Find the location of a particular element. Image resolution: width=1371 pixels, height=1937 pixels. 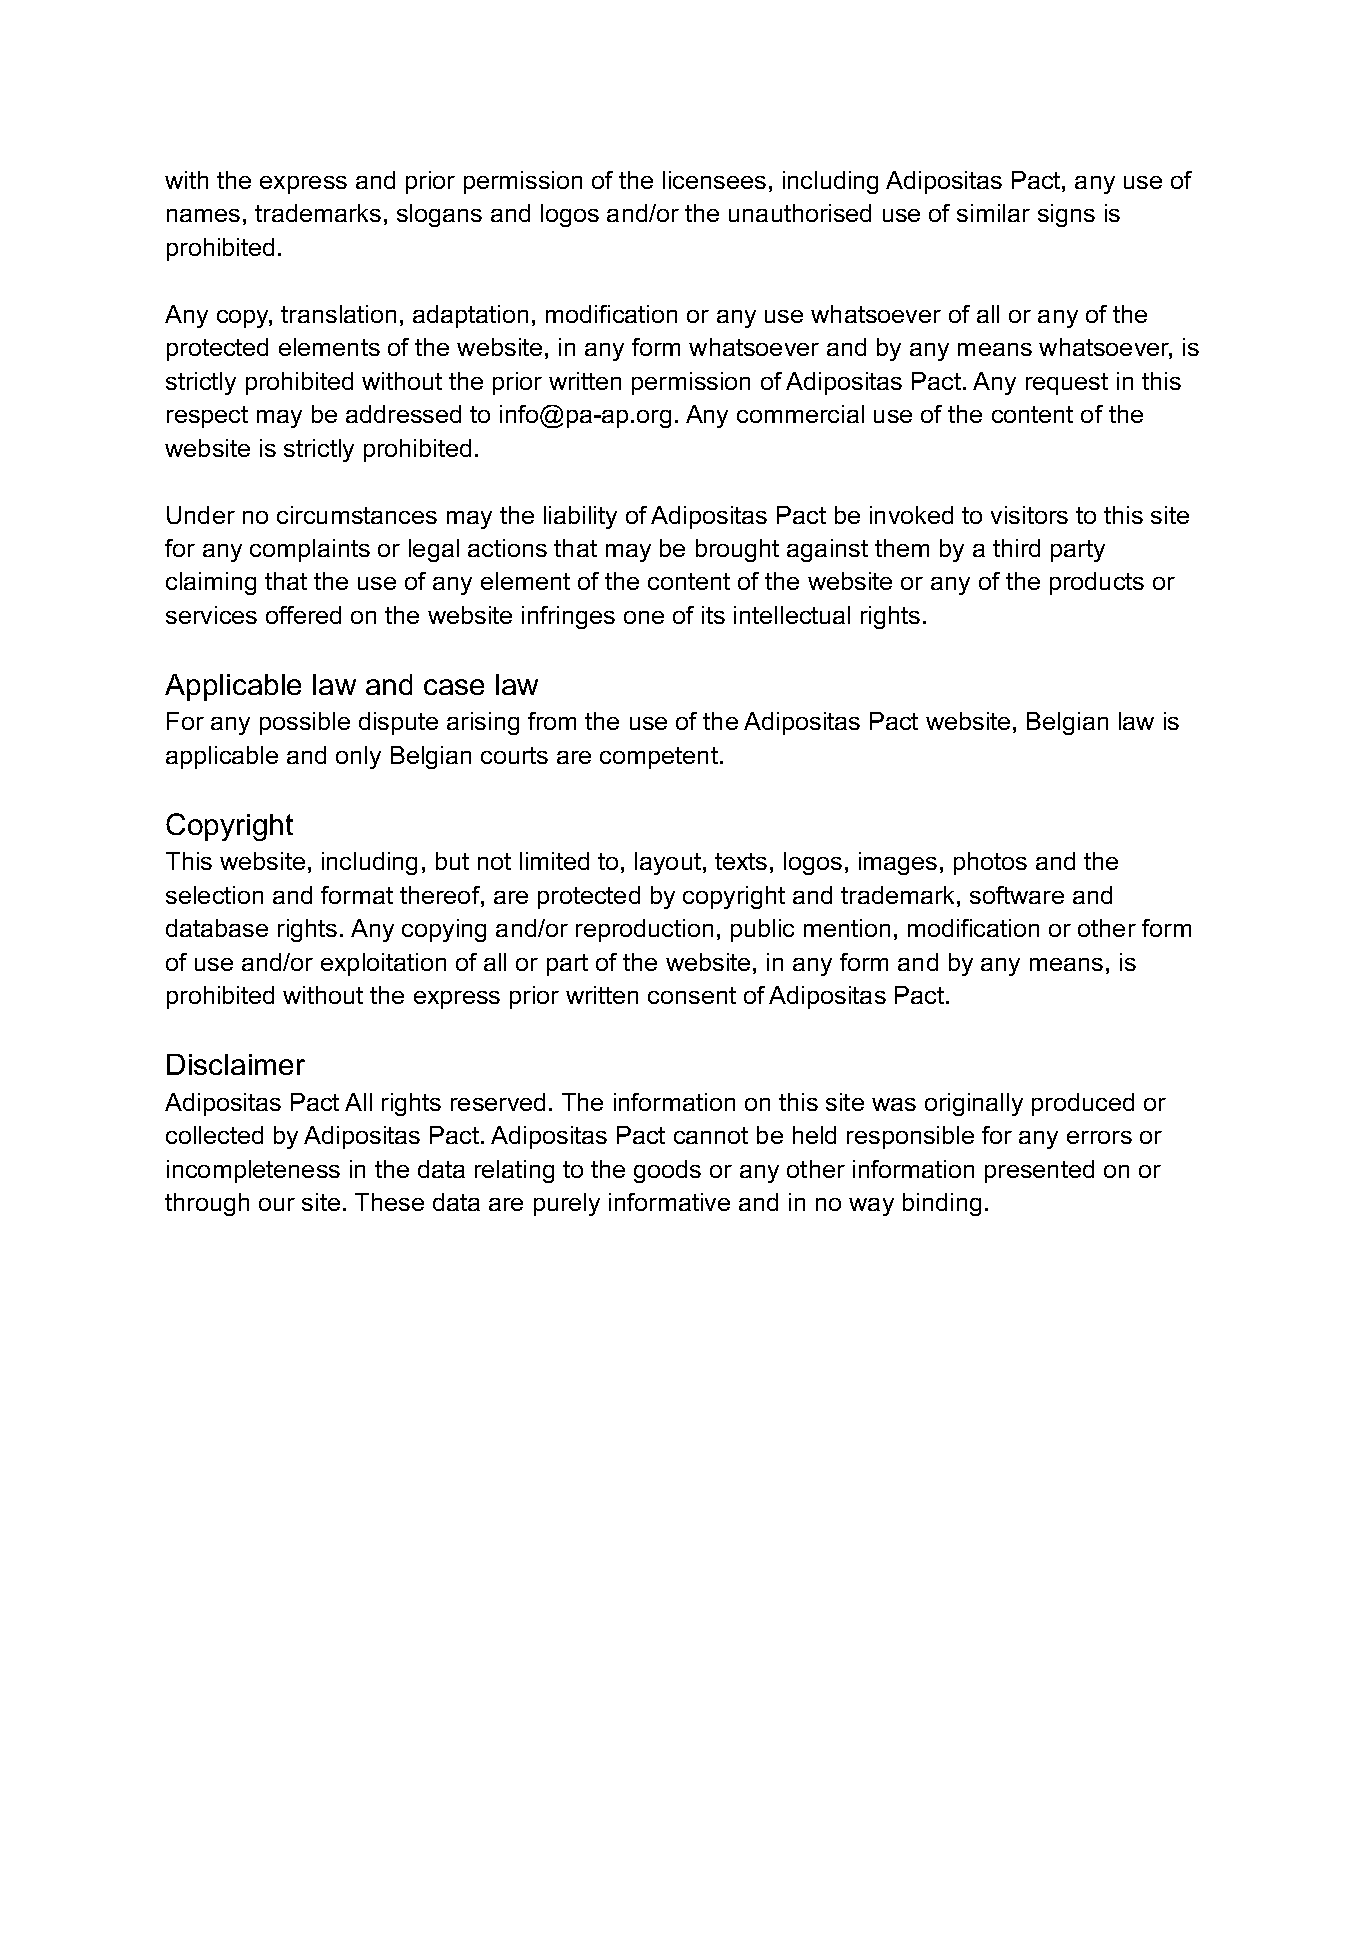

products is located at coordinates (1097, 583).
